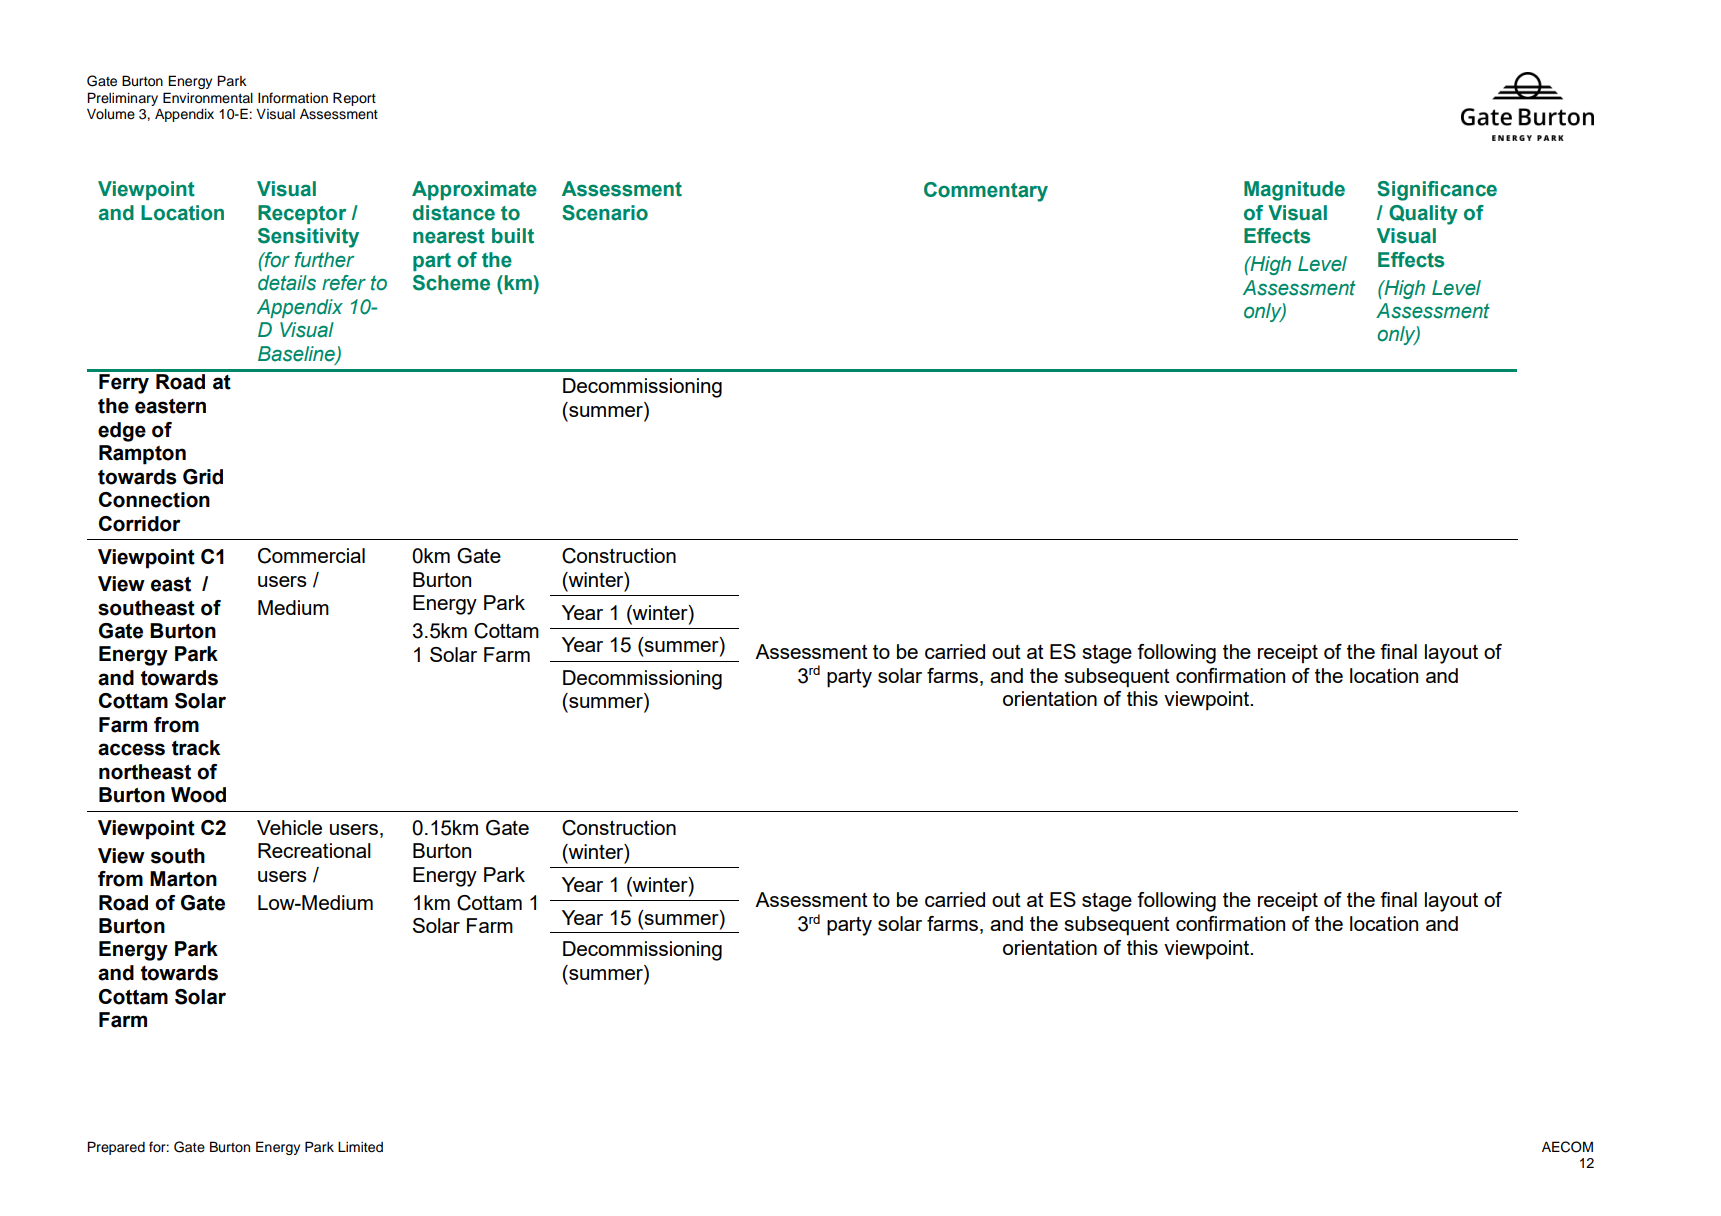  Describe the element at coordinates (116, 1148) in the image. I see `Prepared` at that location.
